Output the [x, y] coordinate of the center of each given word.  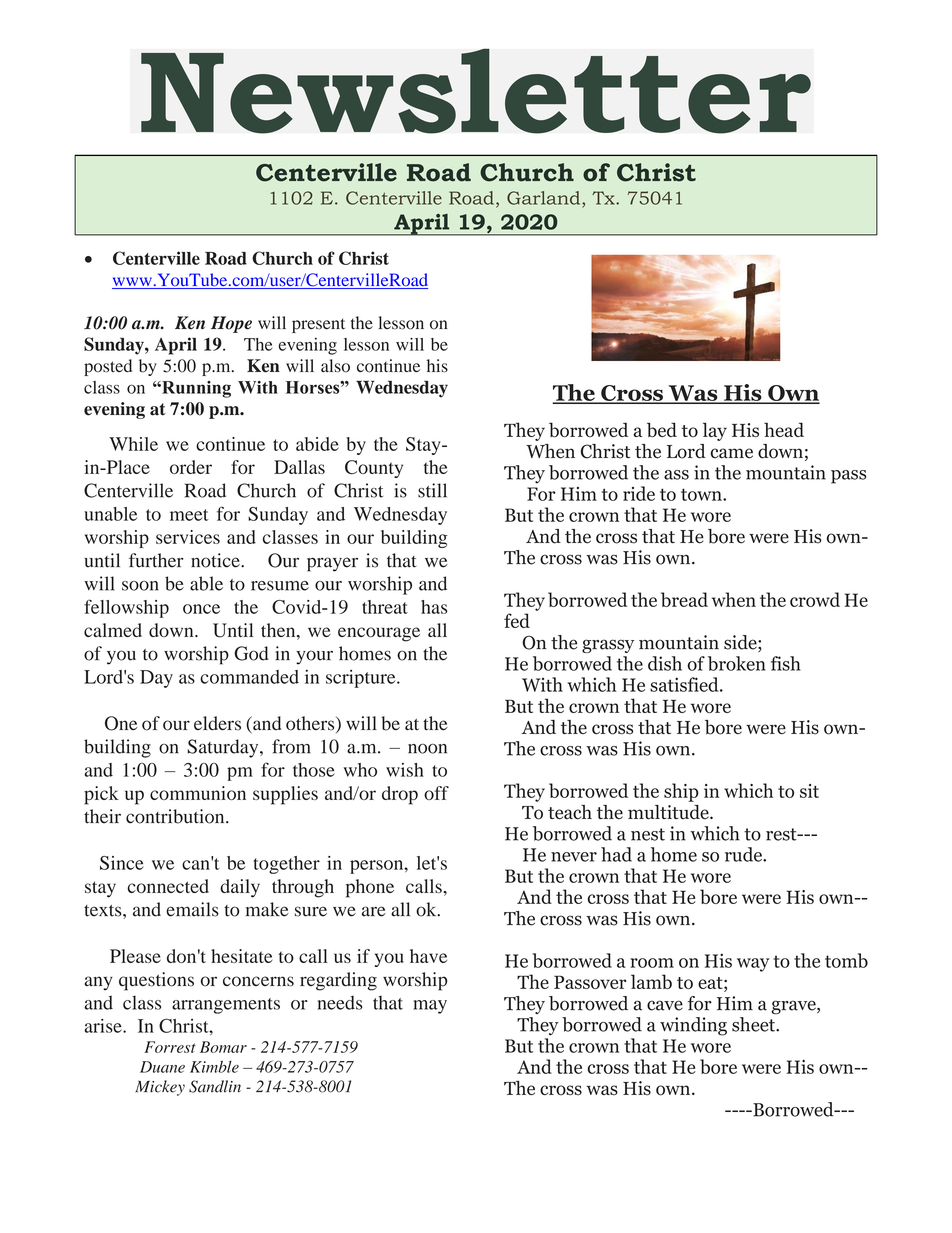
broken [737, 663]
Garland [545, 198]
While [133, 444]
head [784, 429]
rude [744, 854]
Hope [231, 324]
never [574, 857]
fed [517, 620]
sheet [754, 1024]
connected [168, 886]
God [251, 653]
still [432, 490]
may [430, 1007]
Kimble [214, 1067]
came [732, 453]
